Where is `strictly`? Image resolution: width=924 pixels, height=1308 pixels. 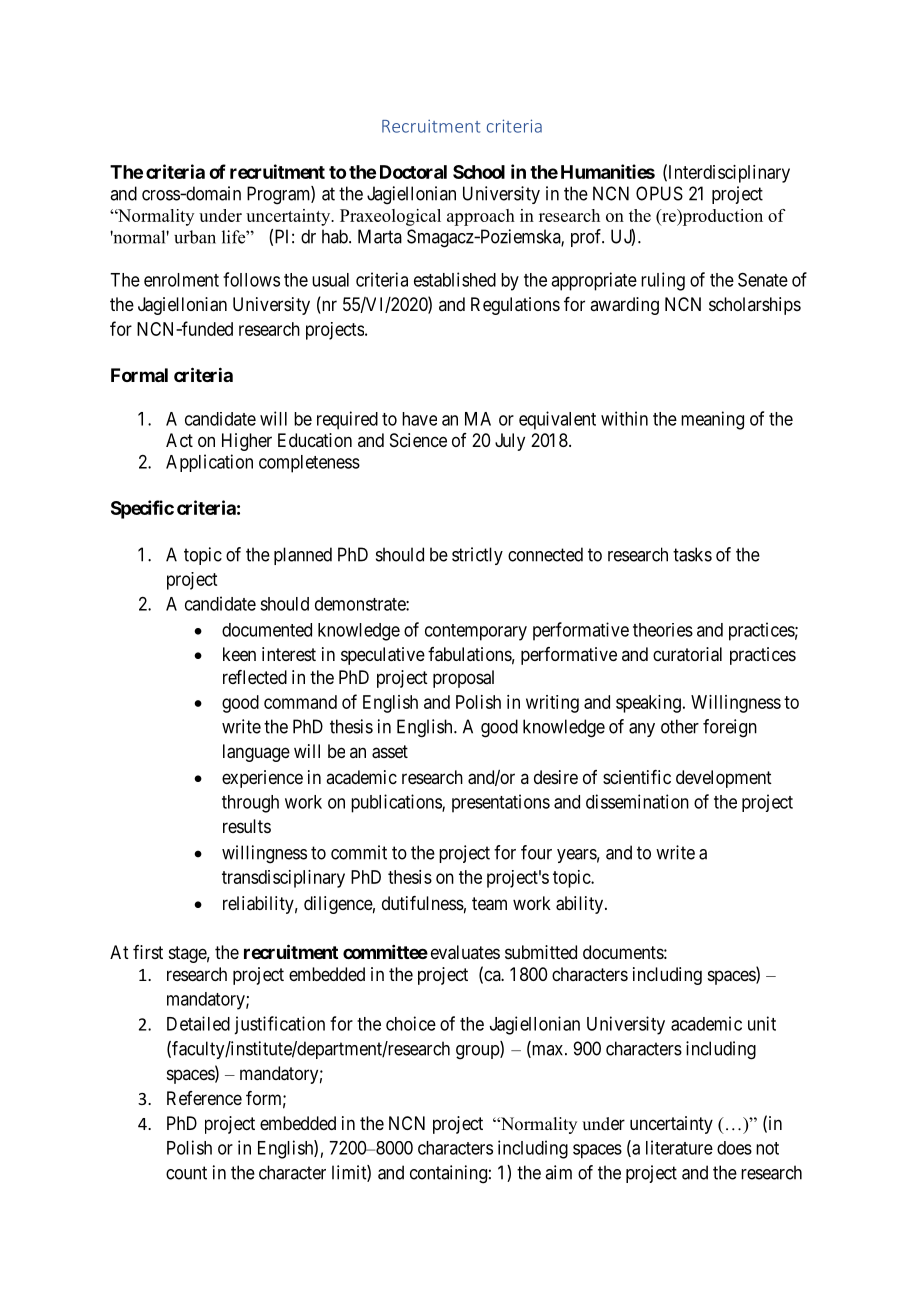 strictly is located at coordinates (477, 556).
